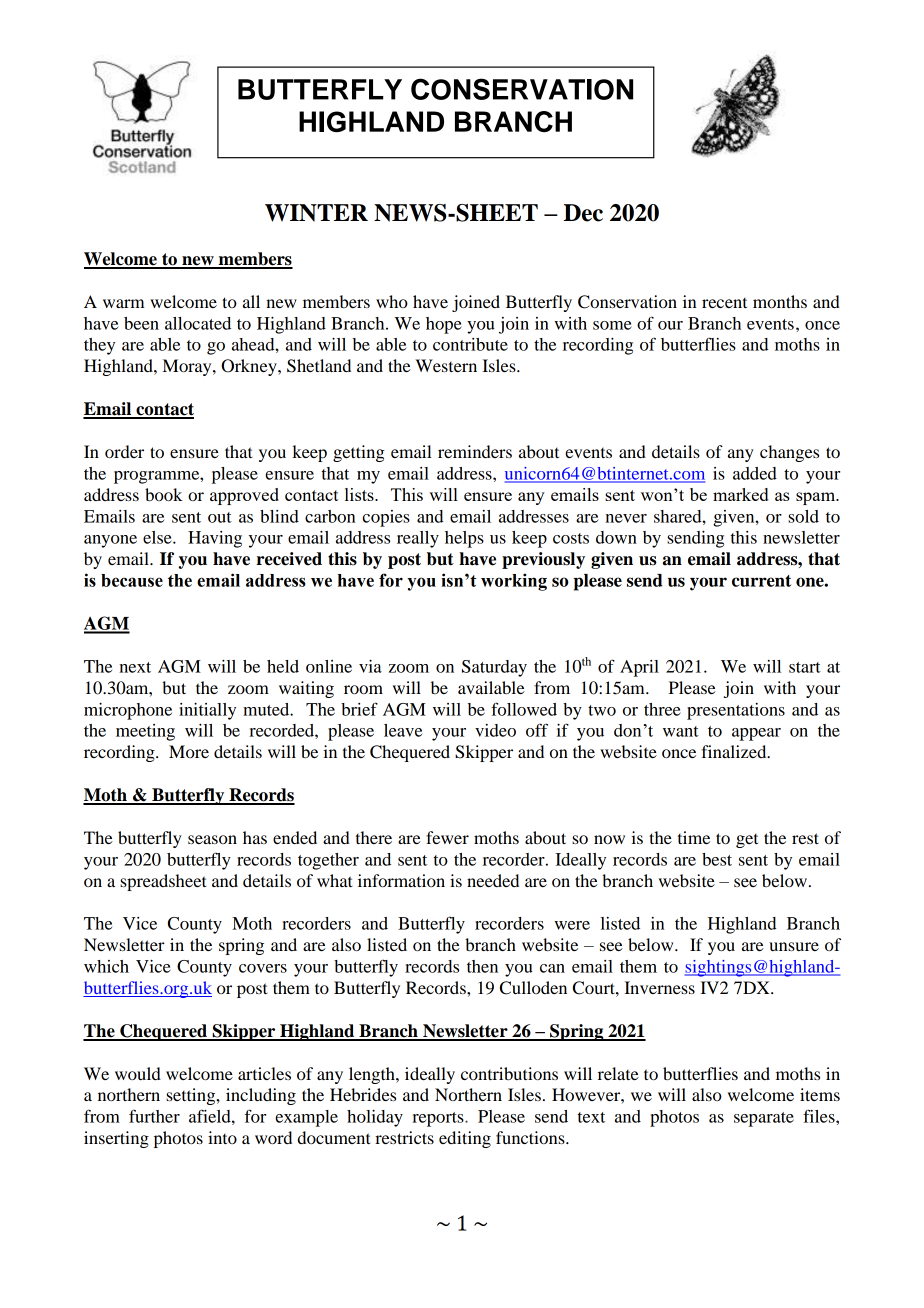  I want to click on warm, so click(124, 303).
